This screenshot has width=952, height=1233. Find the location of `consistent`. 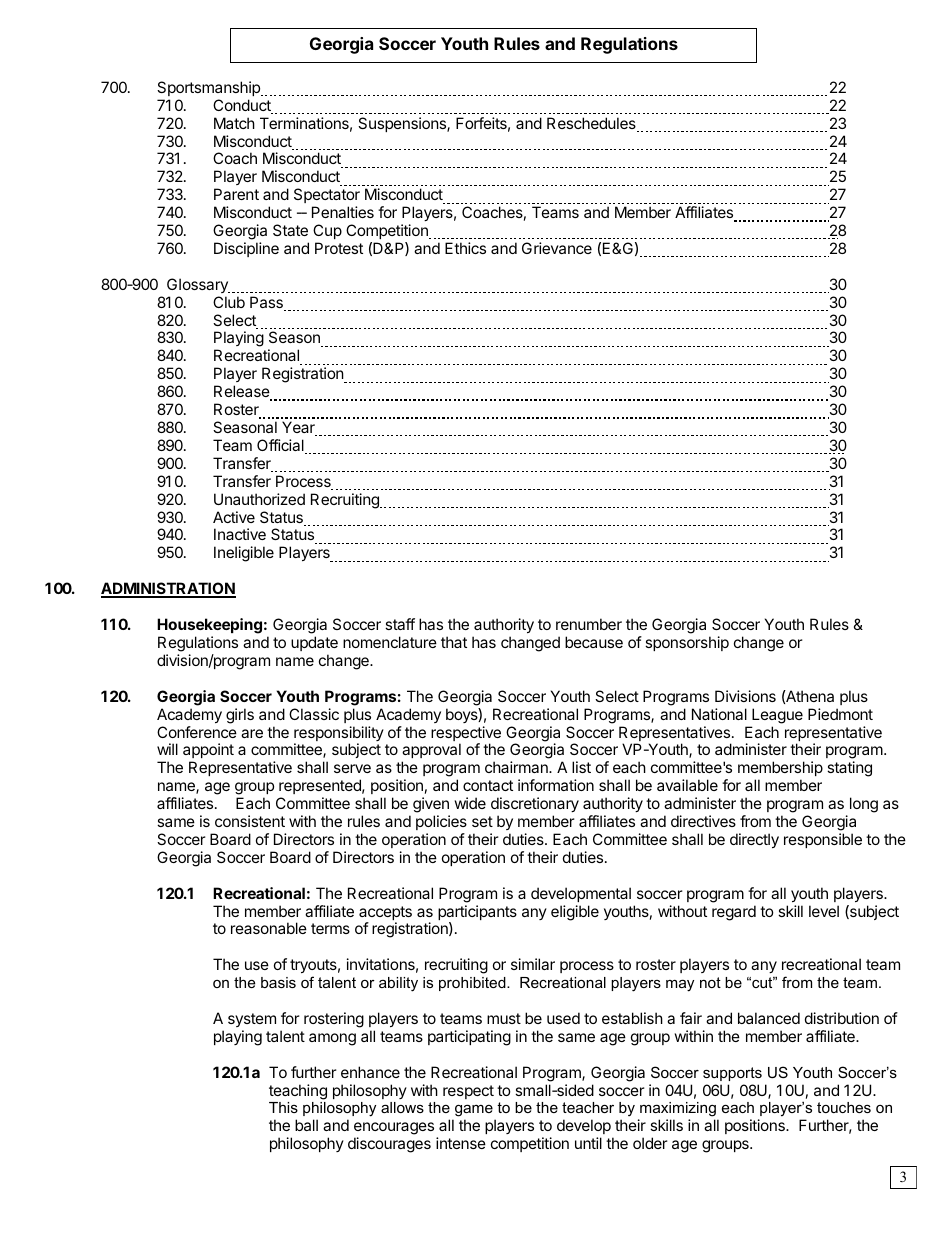

consistent is located at coordinates (250, 821).
